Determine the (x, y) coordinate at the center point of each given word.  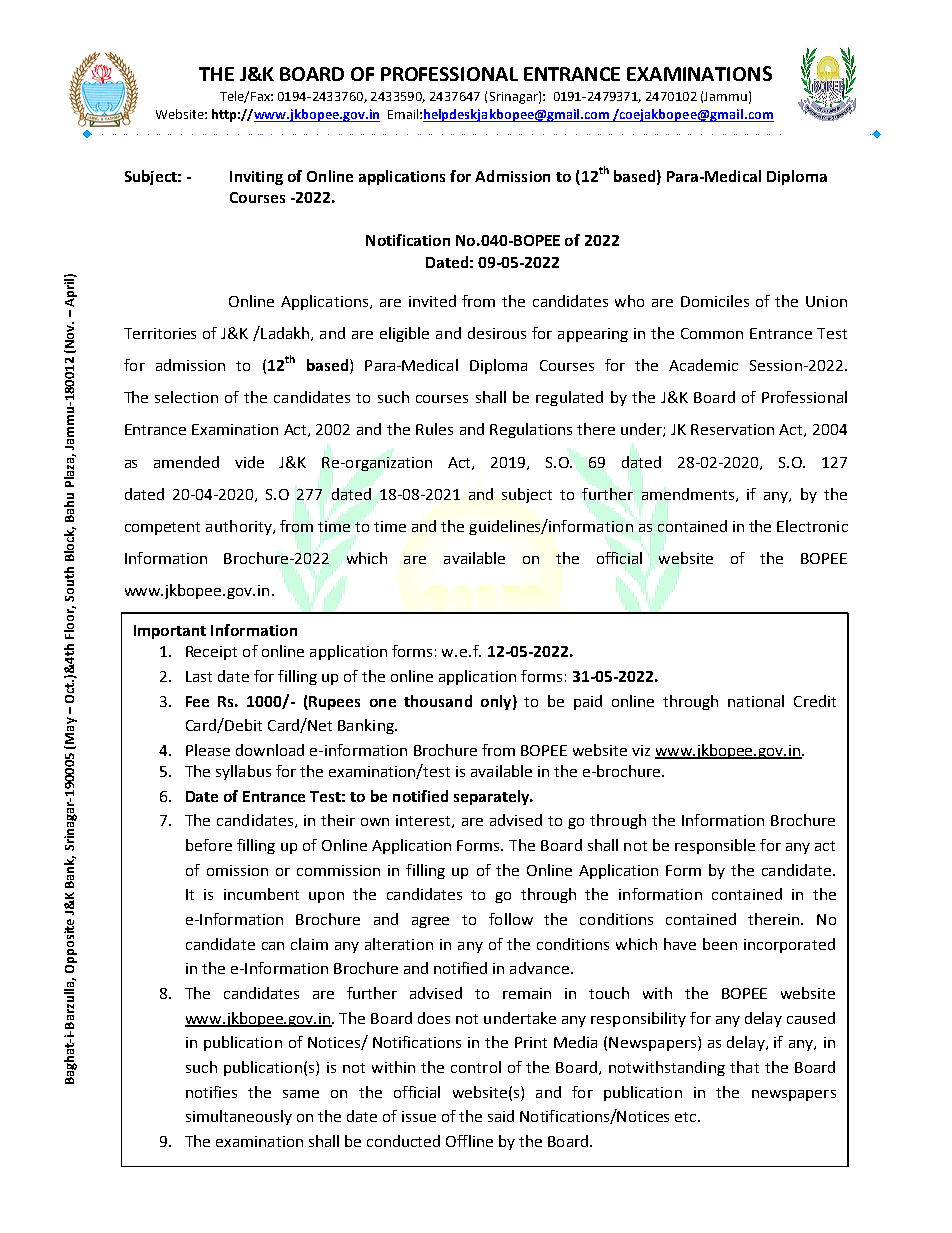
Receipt (211, 653)
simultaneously (239, 1117)
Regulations (531, 430)
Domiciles (715, 301)
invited (432, 301)
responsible (715, 846)
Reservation (732, 429)
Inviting (256, 178)
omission (237, 870)
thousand (438, 701)
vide (249, 462)
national (756, 701)
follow (511, 919)
